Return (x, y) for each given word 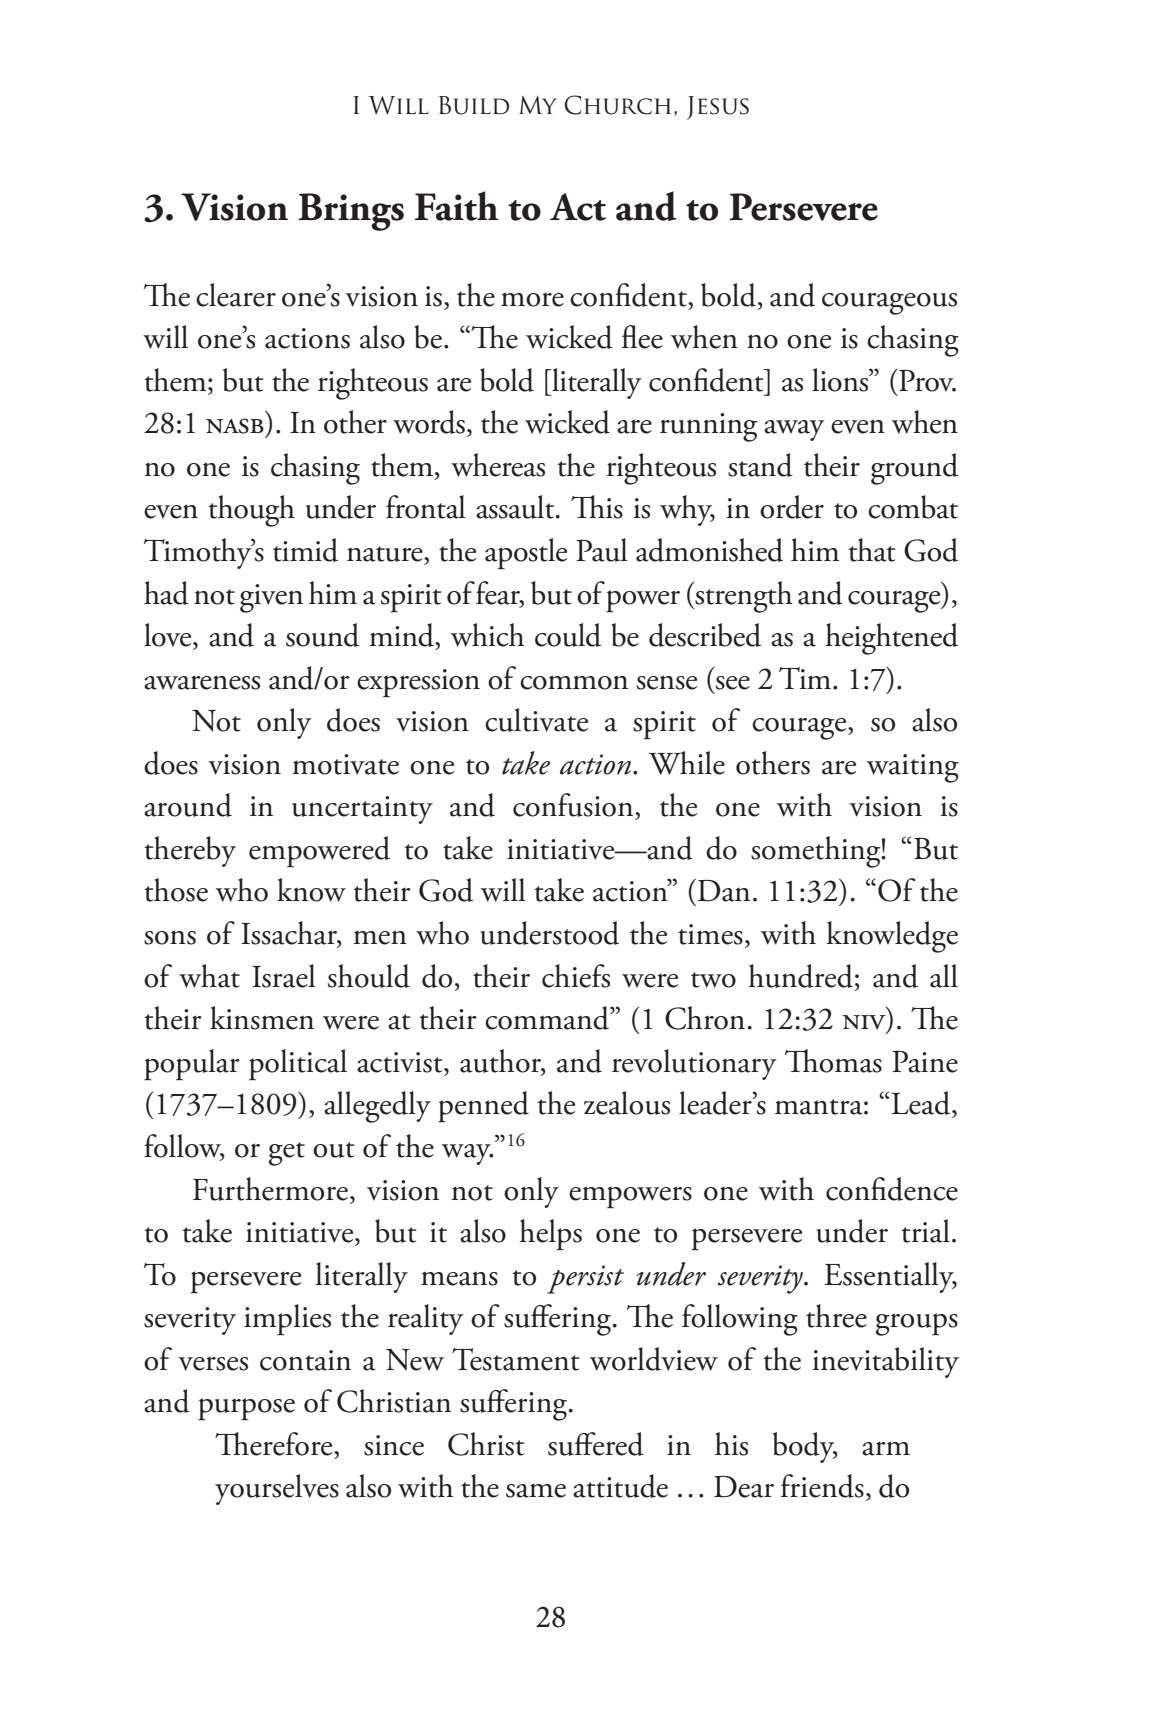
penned (483, 1107)
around (188, 805)
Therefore (275, 1444)
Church (617, 105)
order (792, 507)
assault (516, 507)
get (287, 1154)
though (251, 511)
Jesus (718, 108)
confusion (574, 806)
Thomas (833, 1061)
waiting (913, 768)
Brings (351, 212)
